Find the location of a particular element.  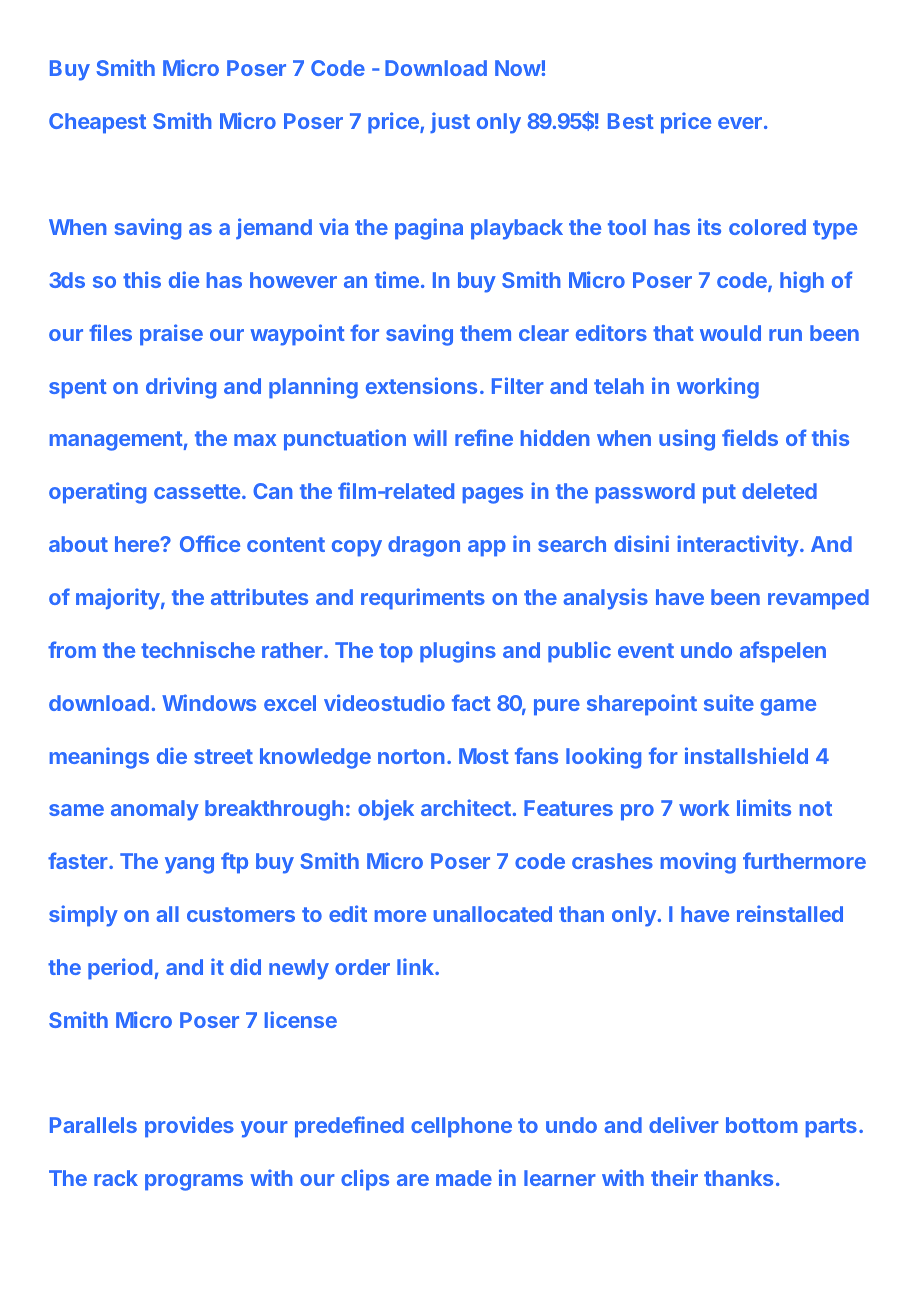

just is located at coordinates (450, 122).
